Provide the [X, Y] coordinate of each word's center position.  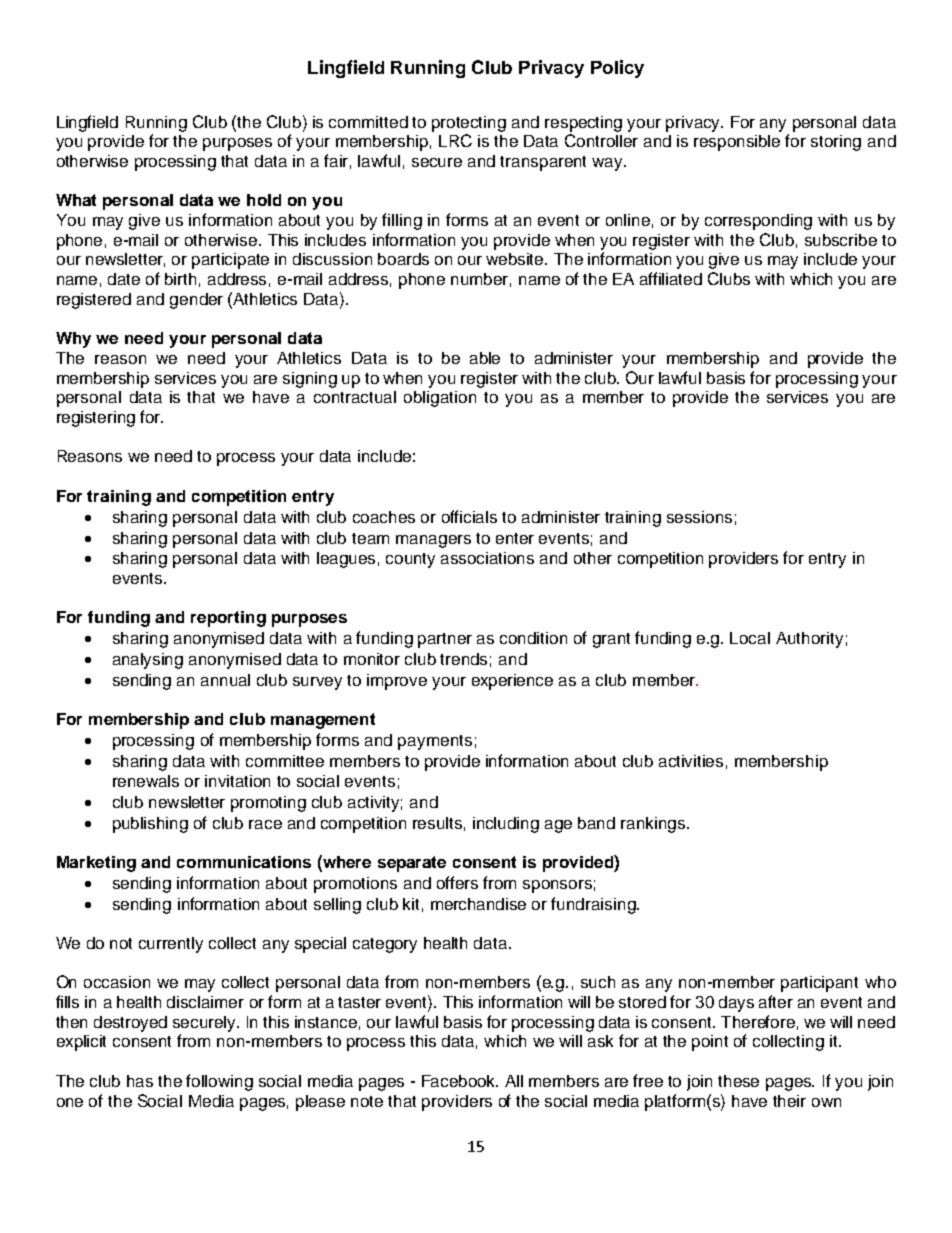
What [76, 200]
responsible [737, 143]
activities [691, 761]
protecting [469, 124]
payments [435, 742]
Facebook [460, 1081]
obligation [440, 399]
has [140, 1081]
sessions [699, 517]
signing [310, 380]
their [789, 1101]
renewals [146, 781]
